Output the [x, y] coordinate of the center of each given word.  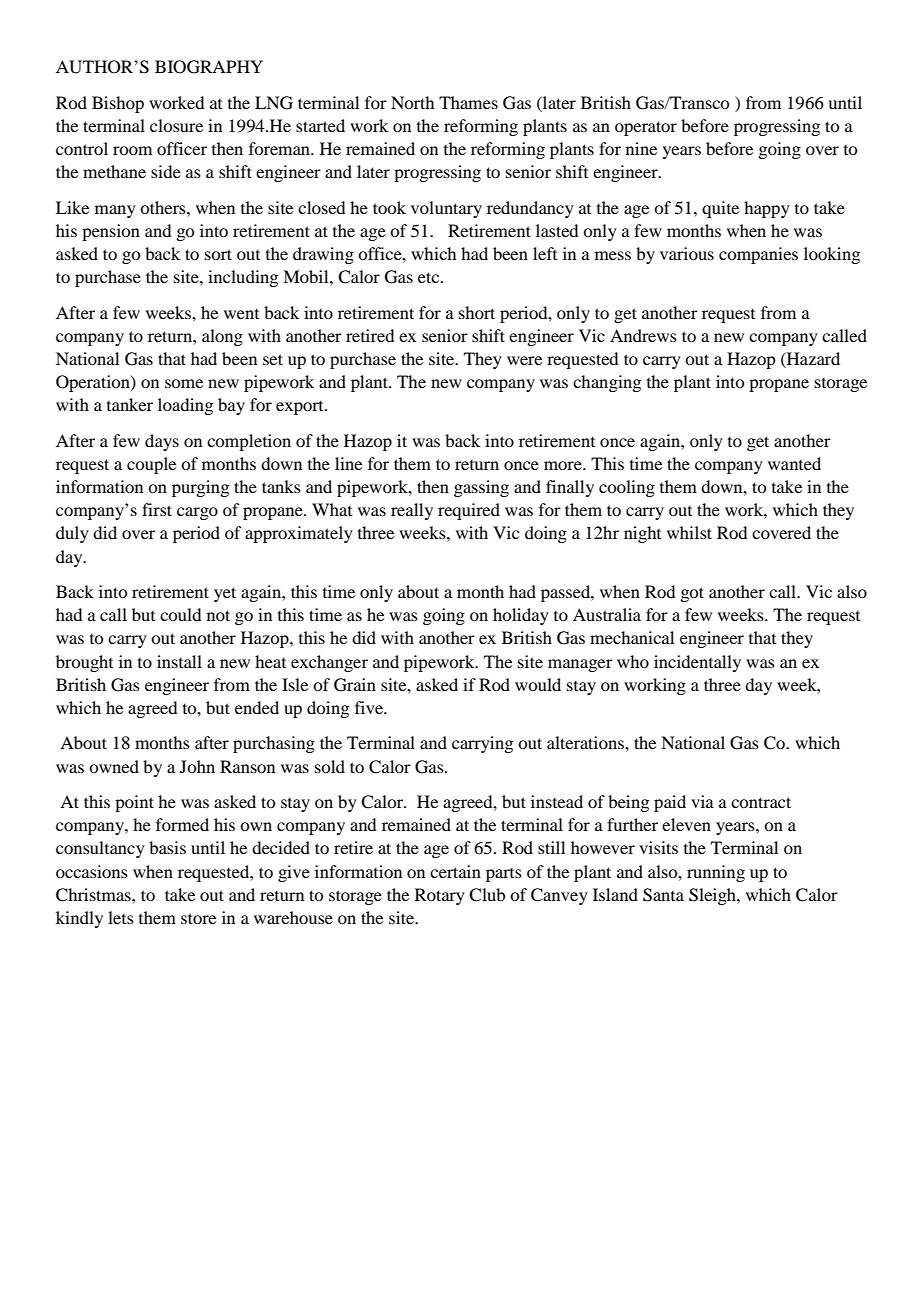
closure [176, 125]
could [180, 614]
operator [646, 128]
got [692, 594]
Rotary [440, 896]
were [524, 360]
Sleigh [713, 896]
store [198, 918]
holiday [521, 616]
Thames [468, 102]
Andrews [643, 335]
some [184, 383]
